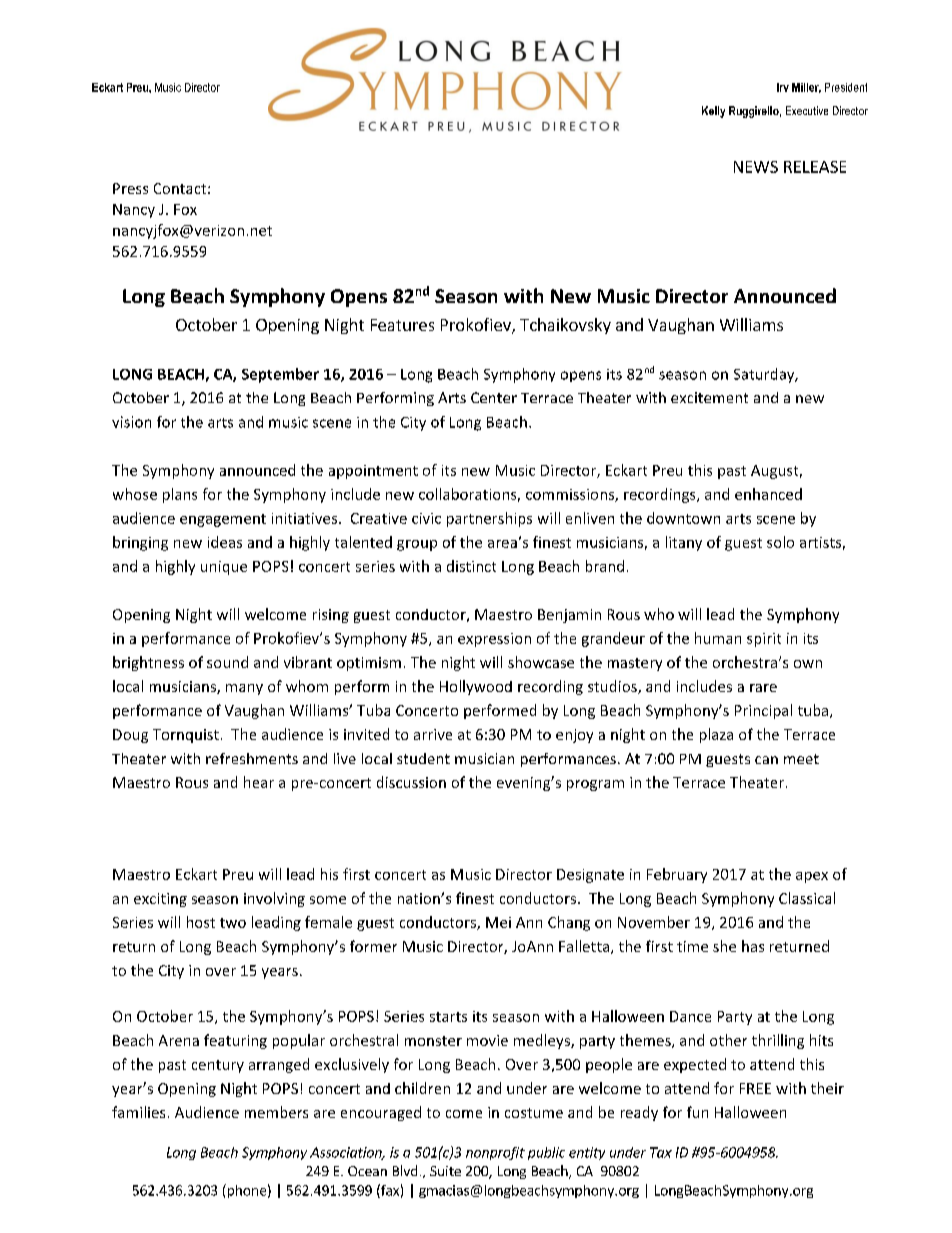  What do you see at coordinates (764, 640) in the document?
I see `spirit` at bounding box center [764, 640].
